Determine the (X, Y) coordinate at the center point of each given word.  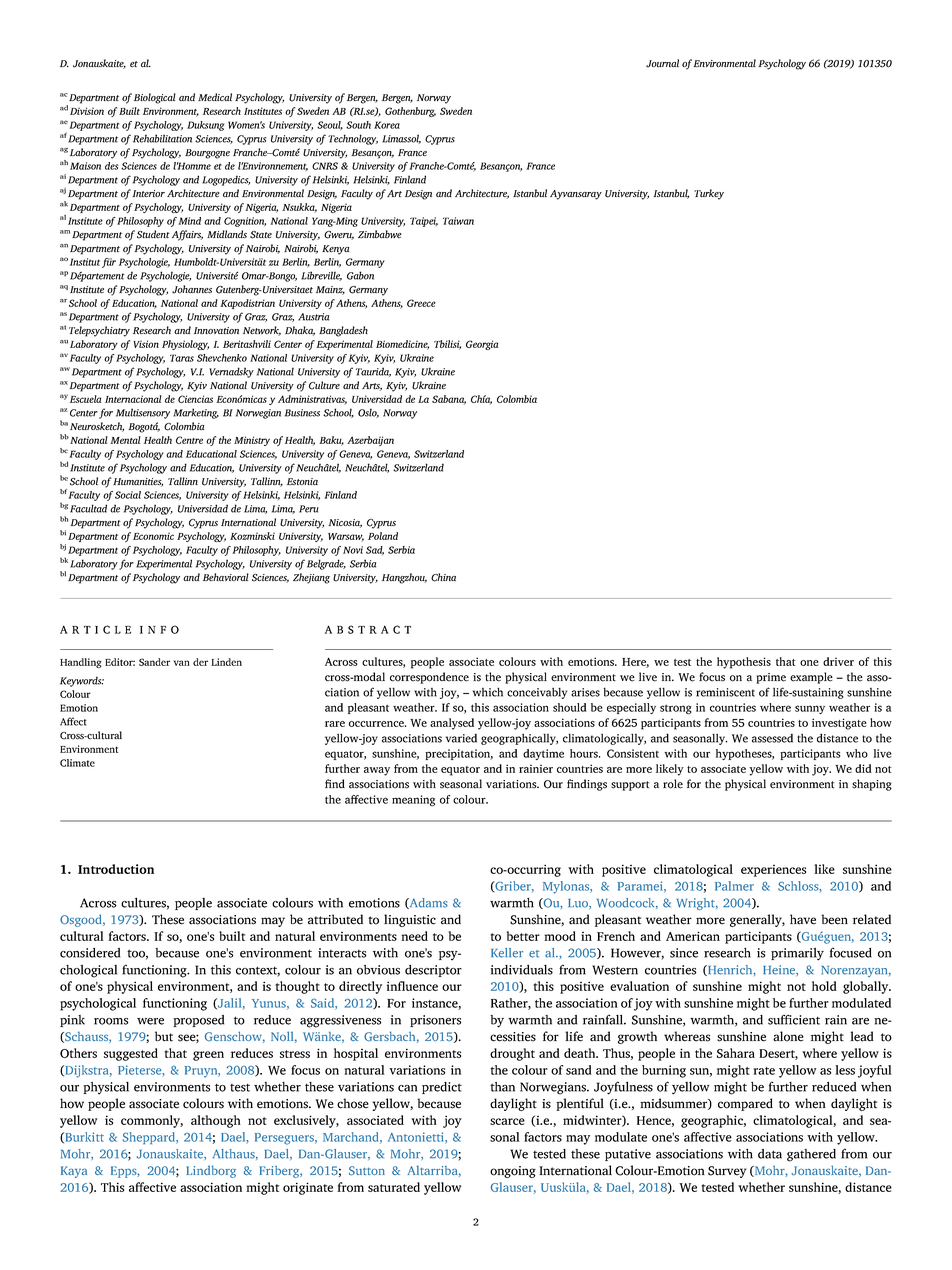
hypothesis (744, 663)
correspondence (429, 678)
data (770, 1154)
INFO (159, 629)
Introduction (116, 869)
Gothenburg (410, 112)
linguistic (410, 920)
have (803, 919)
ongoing (513, 1172)
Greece (421, 303)
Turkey (709, 194)
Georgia (482, 345)
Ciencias (195, 399)
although (216, 1121)
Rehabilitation (162, 138)
